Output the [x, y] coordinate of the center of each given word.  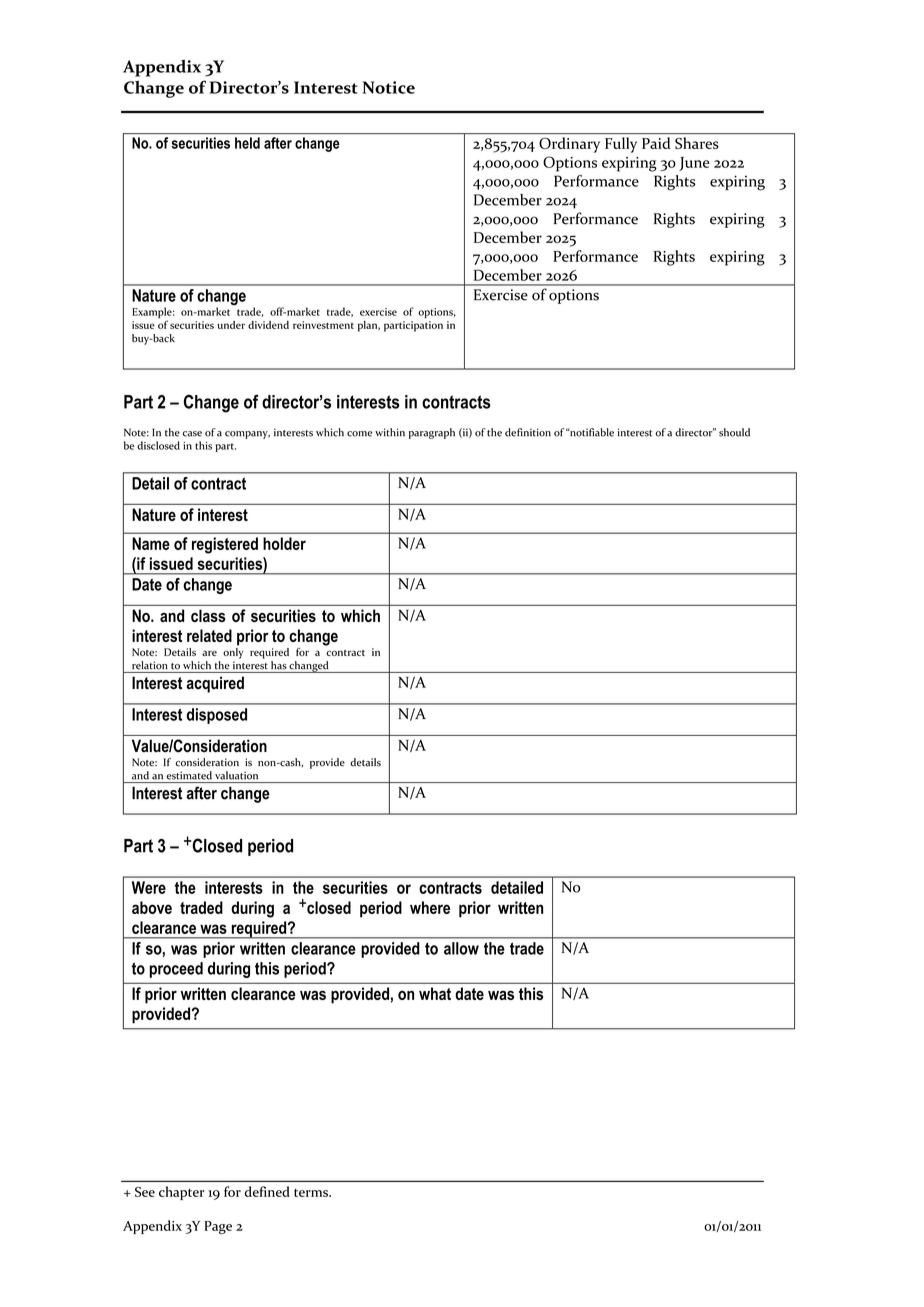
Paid [656, 143]
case [192, 434]
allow [461, 948]
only [233, 652]
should [734, 432]
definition [528, 432]
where [430, 907]
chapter [181, 1193]
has [279, 665]
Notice [389, 87]
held [247, 143]
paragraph [432, 433]
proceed [176, 970]
